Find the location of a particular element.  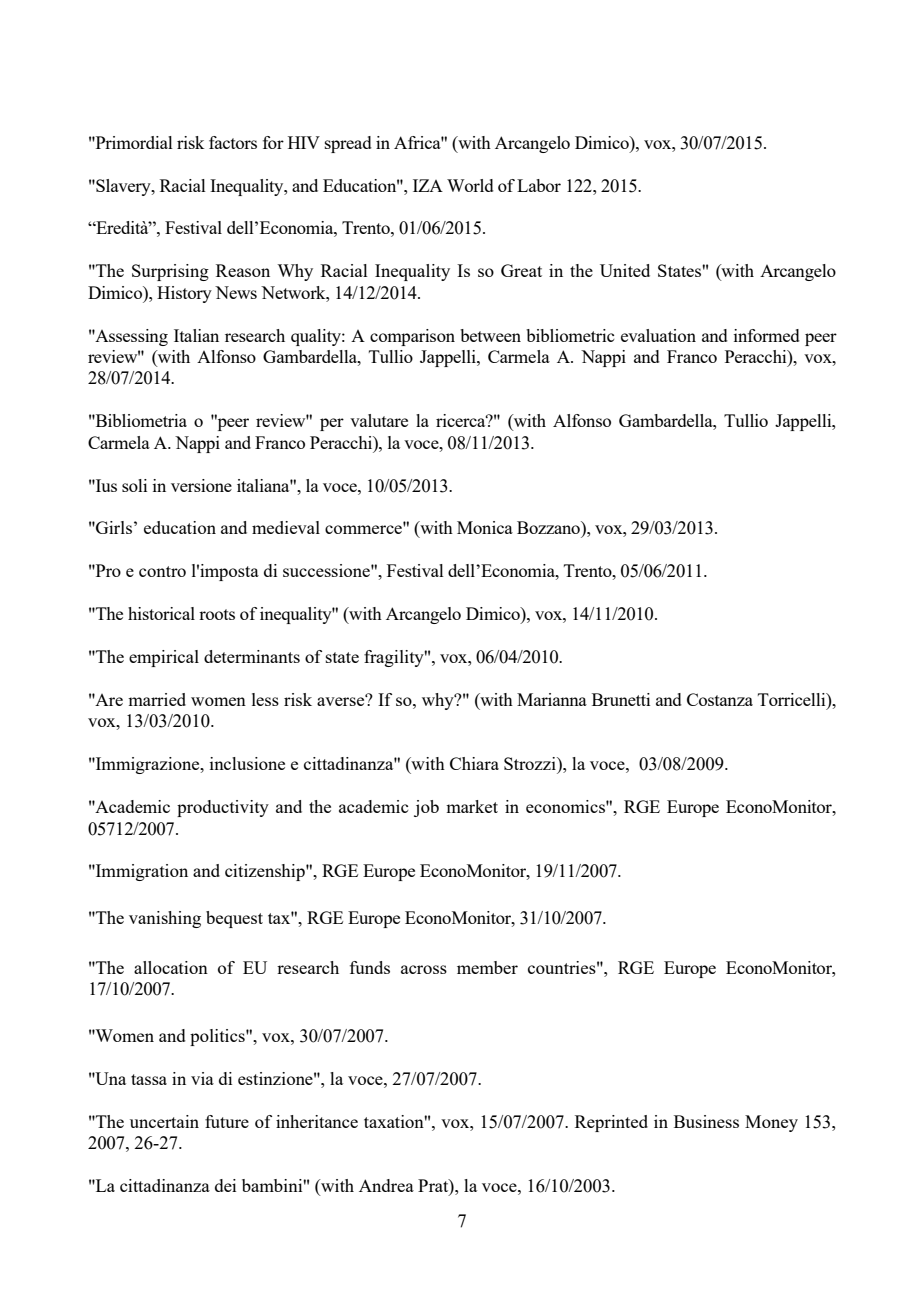

factors is located at coordinates (233, 142).
